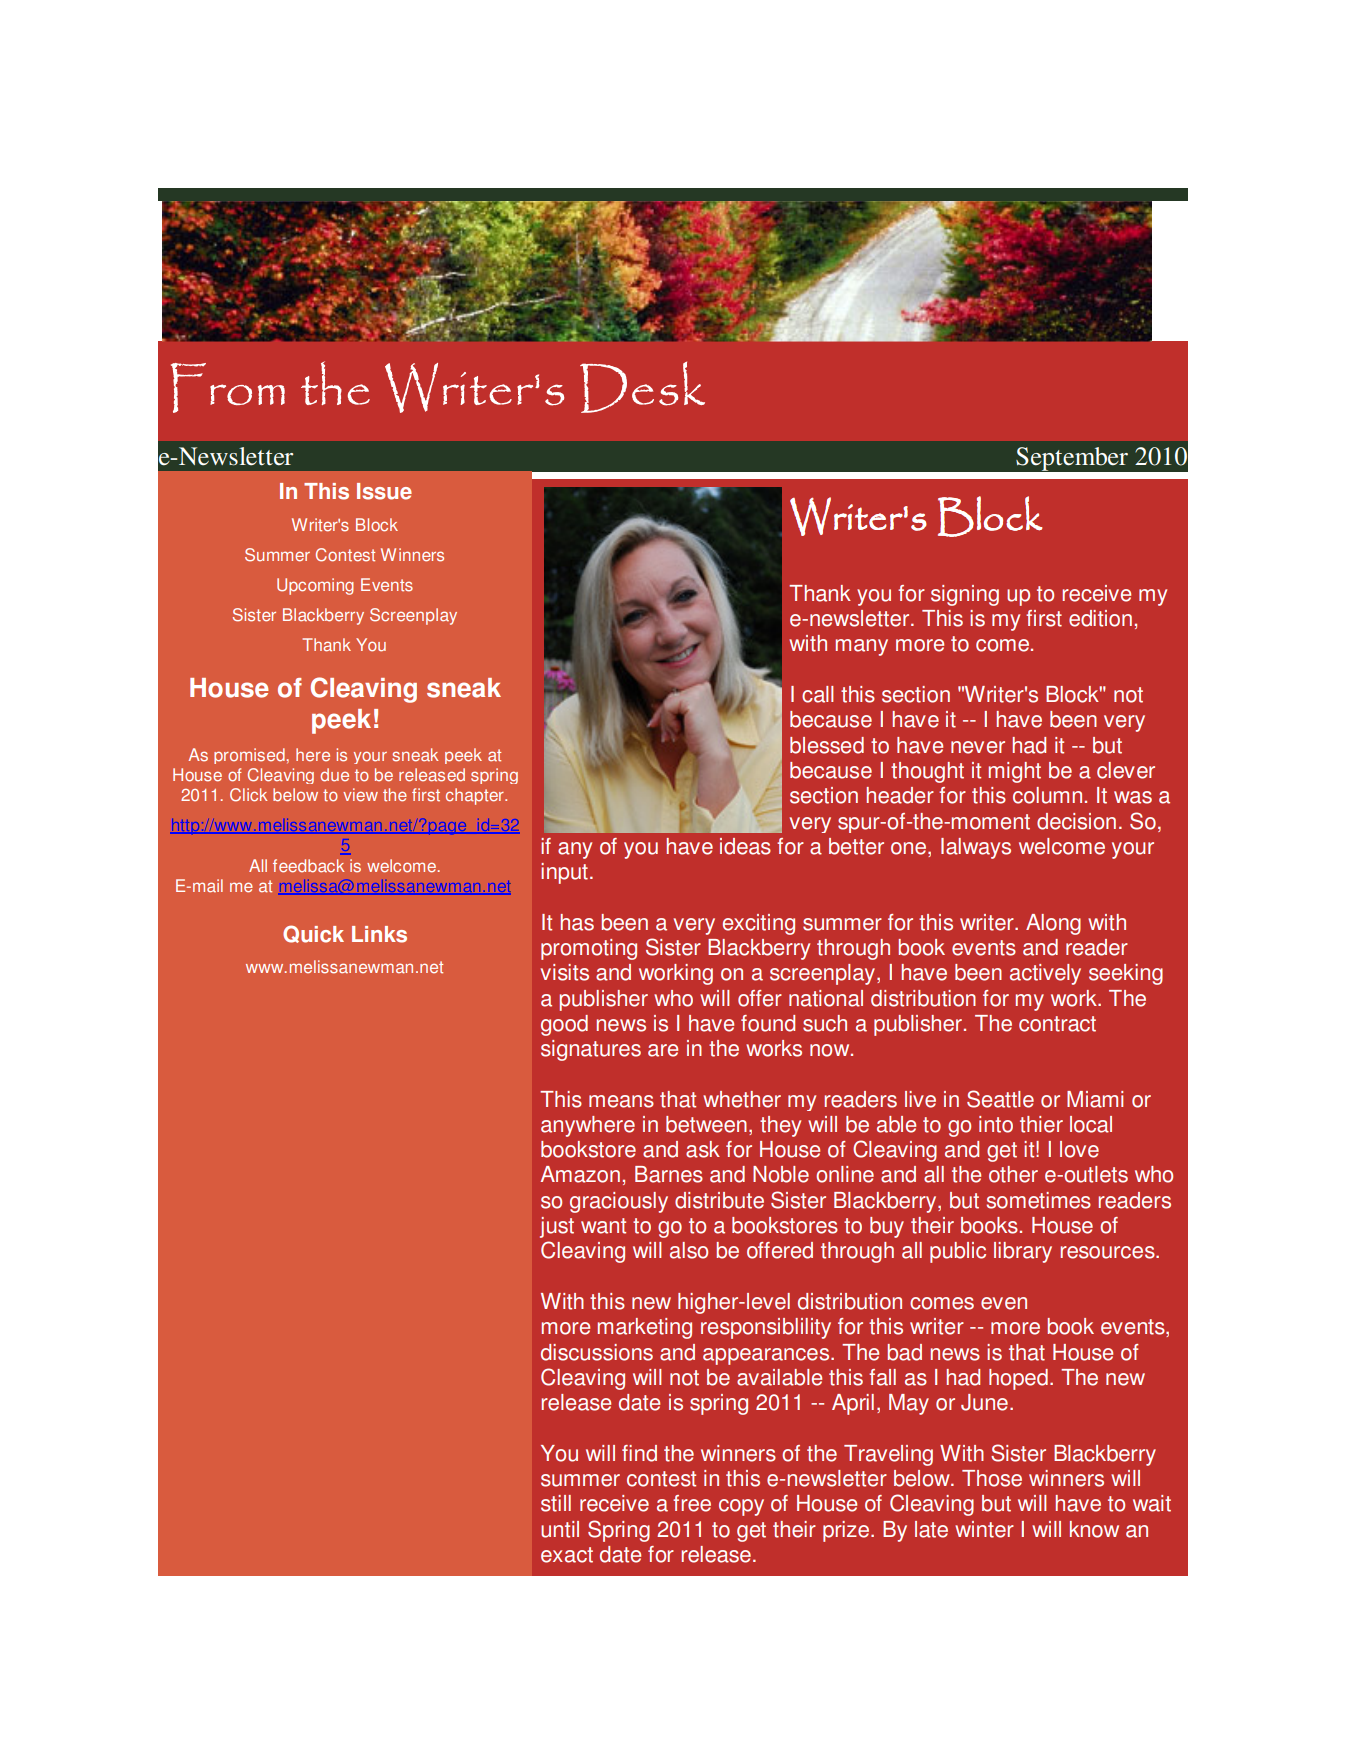 This screenshot has width=1346, height=1742. What do you see at coordinates (1094, 1529) in the screenshot?
I see `know` at bounding box center [1094, 1529].
